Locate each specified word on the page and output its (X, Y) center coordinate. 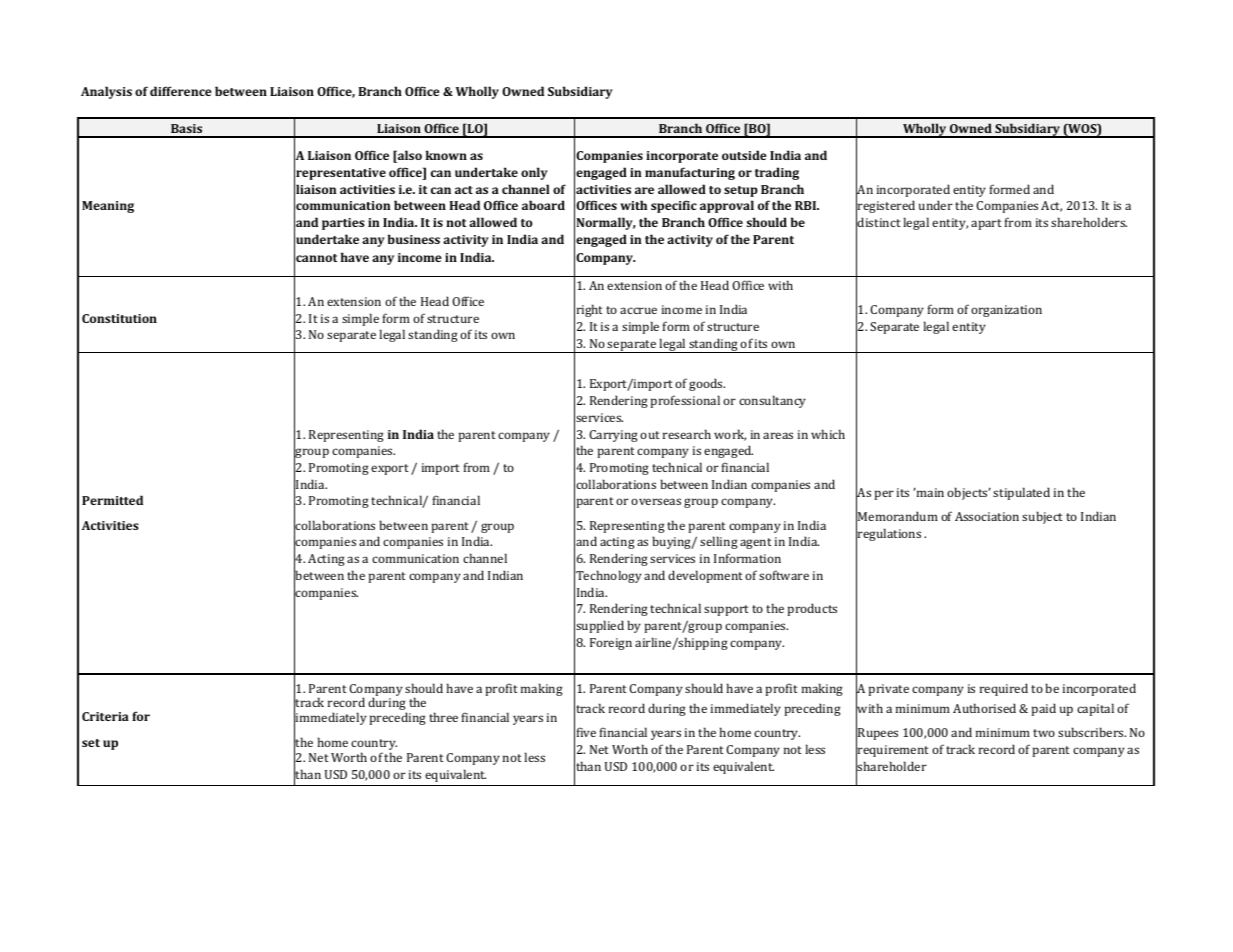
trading (777, 173)
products (812, 609)
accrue (638, 310)
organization (1006, 311)
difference (181, 91)
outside (744, 155)
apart (986, 224)
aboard (543, 205)
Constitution (119, 318)
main (929, 492)
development (705, 576)
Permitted (112, 500)
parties (343, 224)
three (443, 717)
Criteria (105, 716)
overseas (656, 501)
